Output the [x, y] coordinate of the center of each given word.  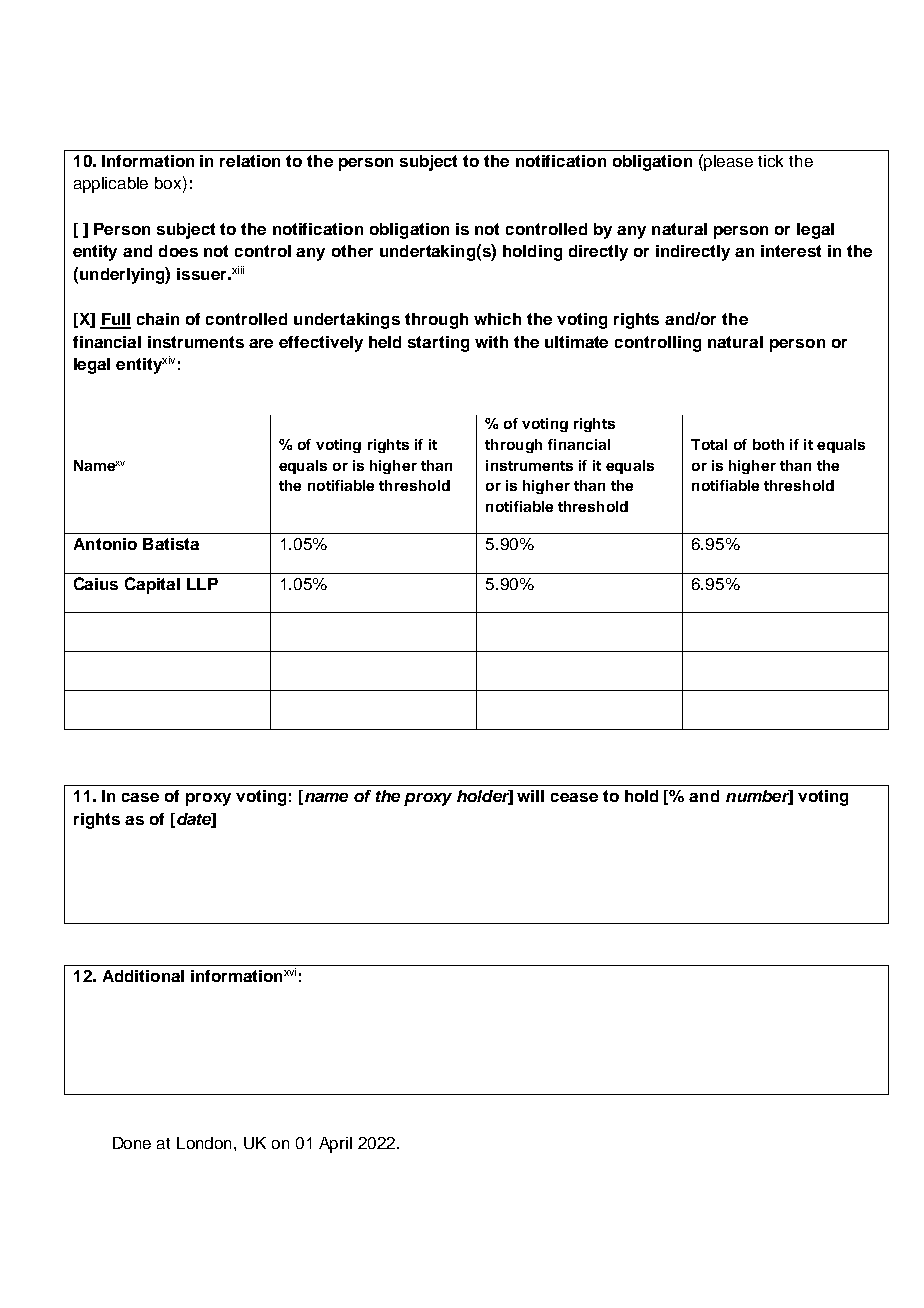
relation [250, 161]
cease [574, 797]
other [352, 251]
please [728, 163]
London [206, 1143]
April [335, 1145]
